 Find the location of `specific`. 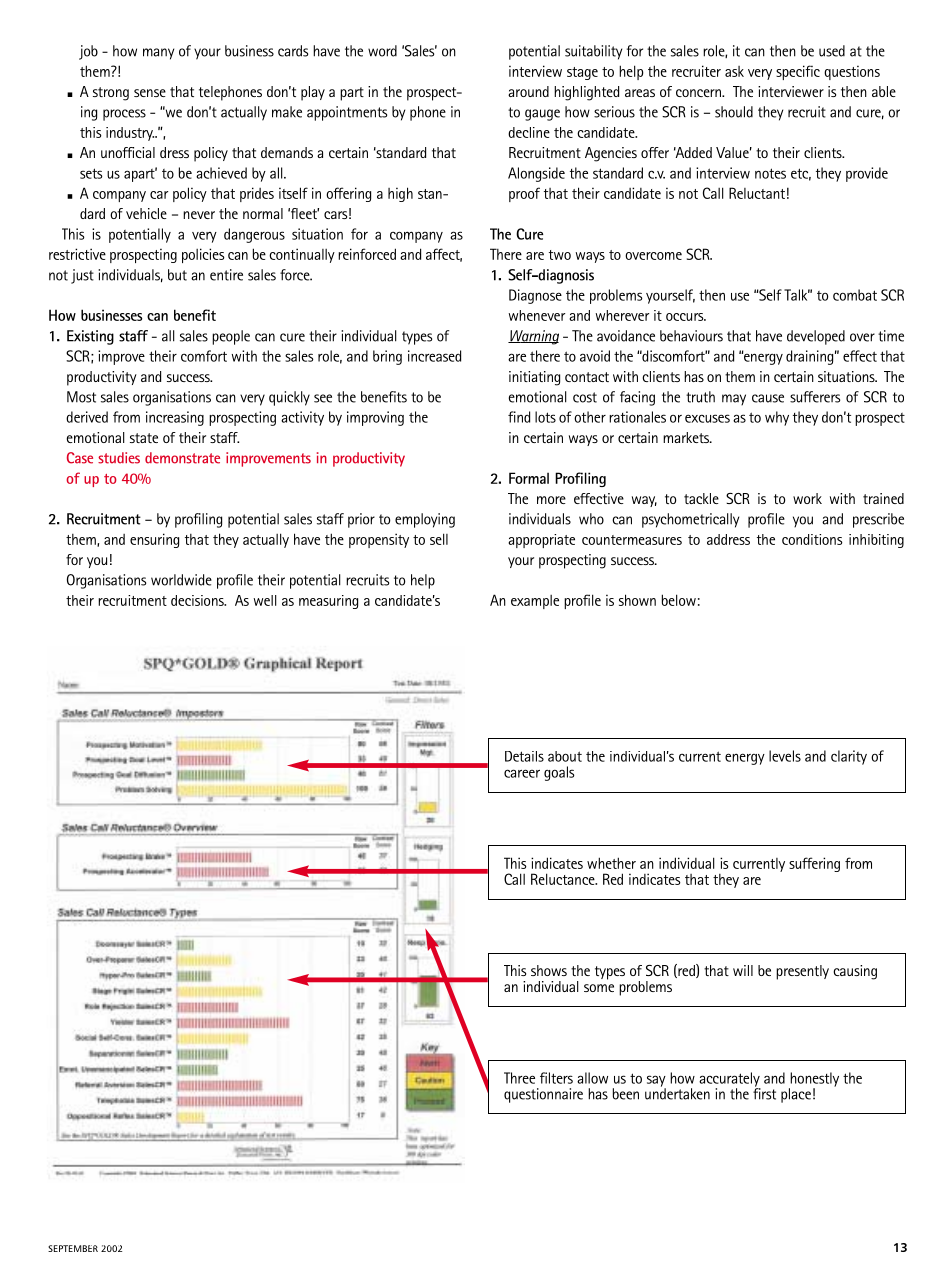

specific is located at coordinates (798, 72).
